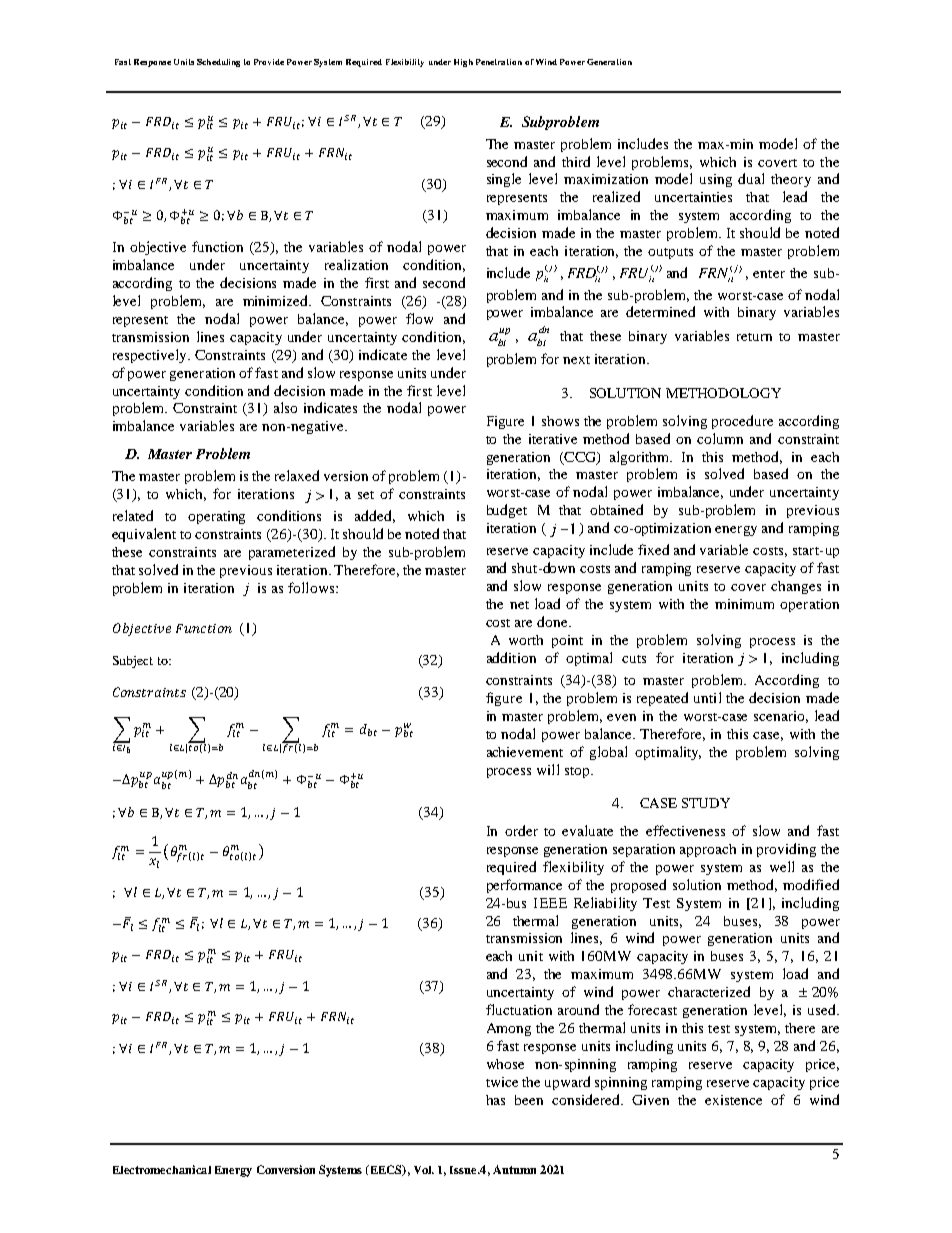  Describe the element at coordinates (733, 1100) in the image. I see `existence` at that location.
